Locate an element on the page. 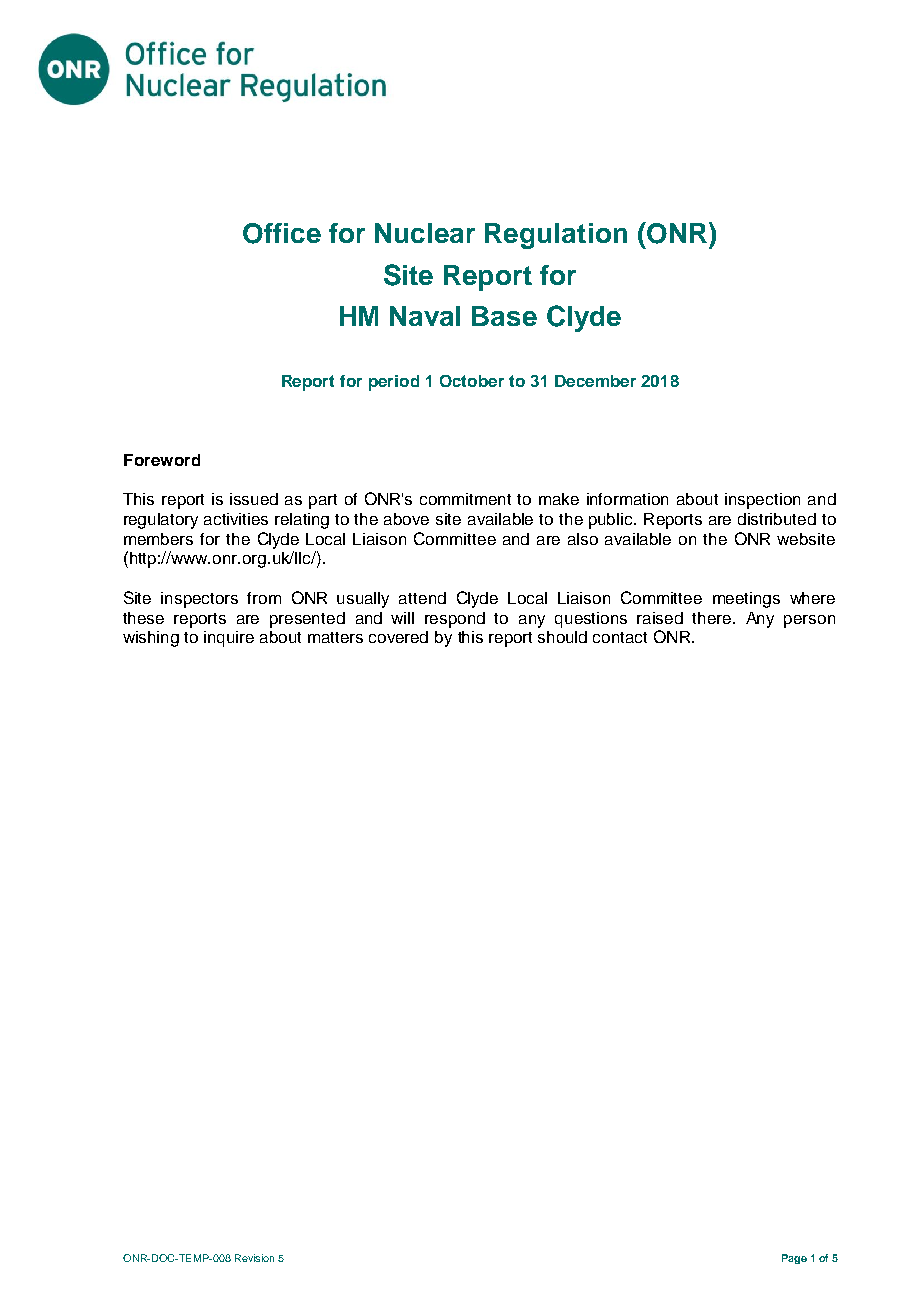 The height and width of the image is (1308, 924). contact is located at coordinates (620, 637).
